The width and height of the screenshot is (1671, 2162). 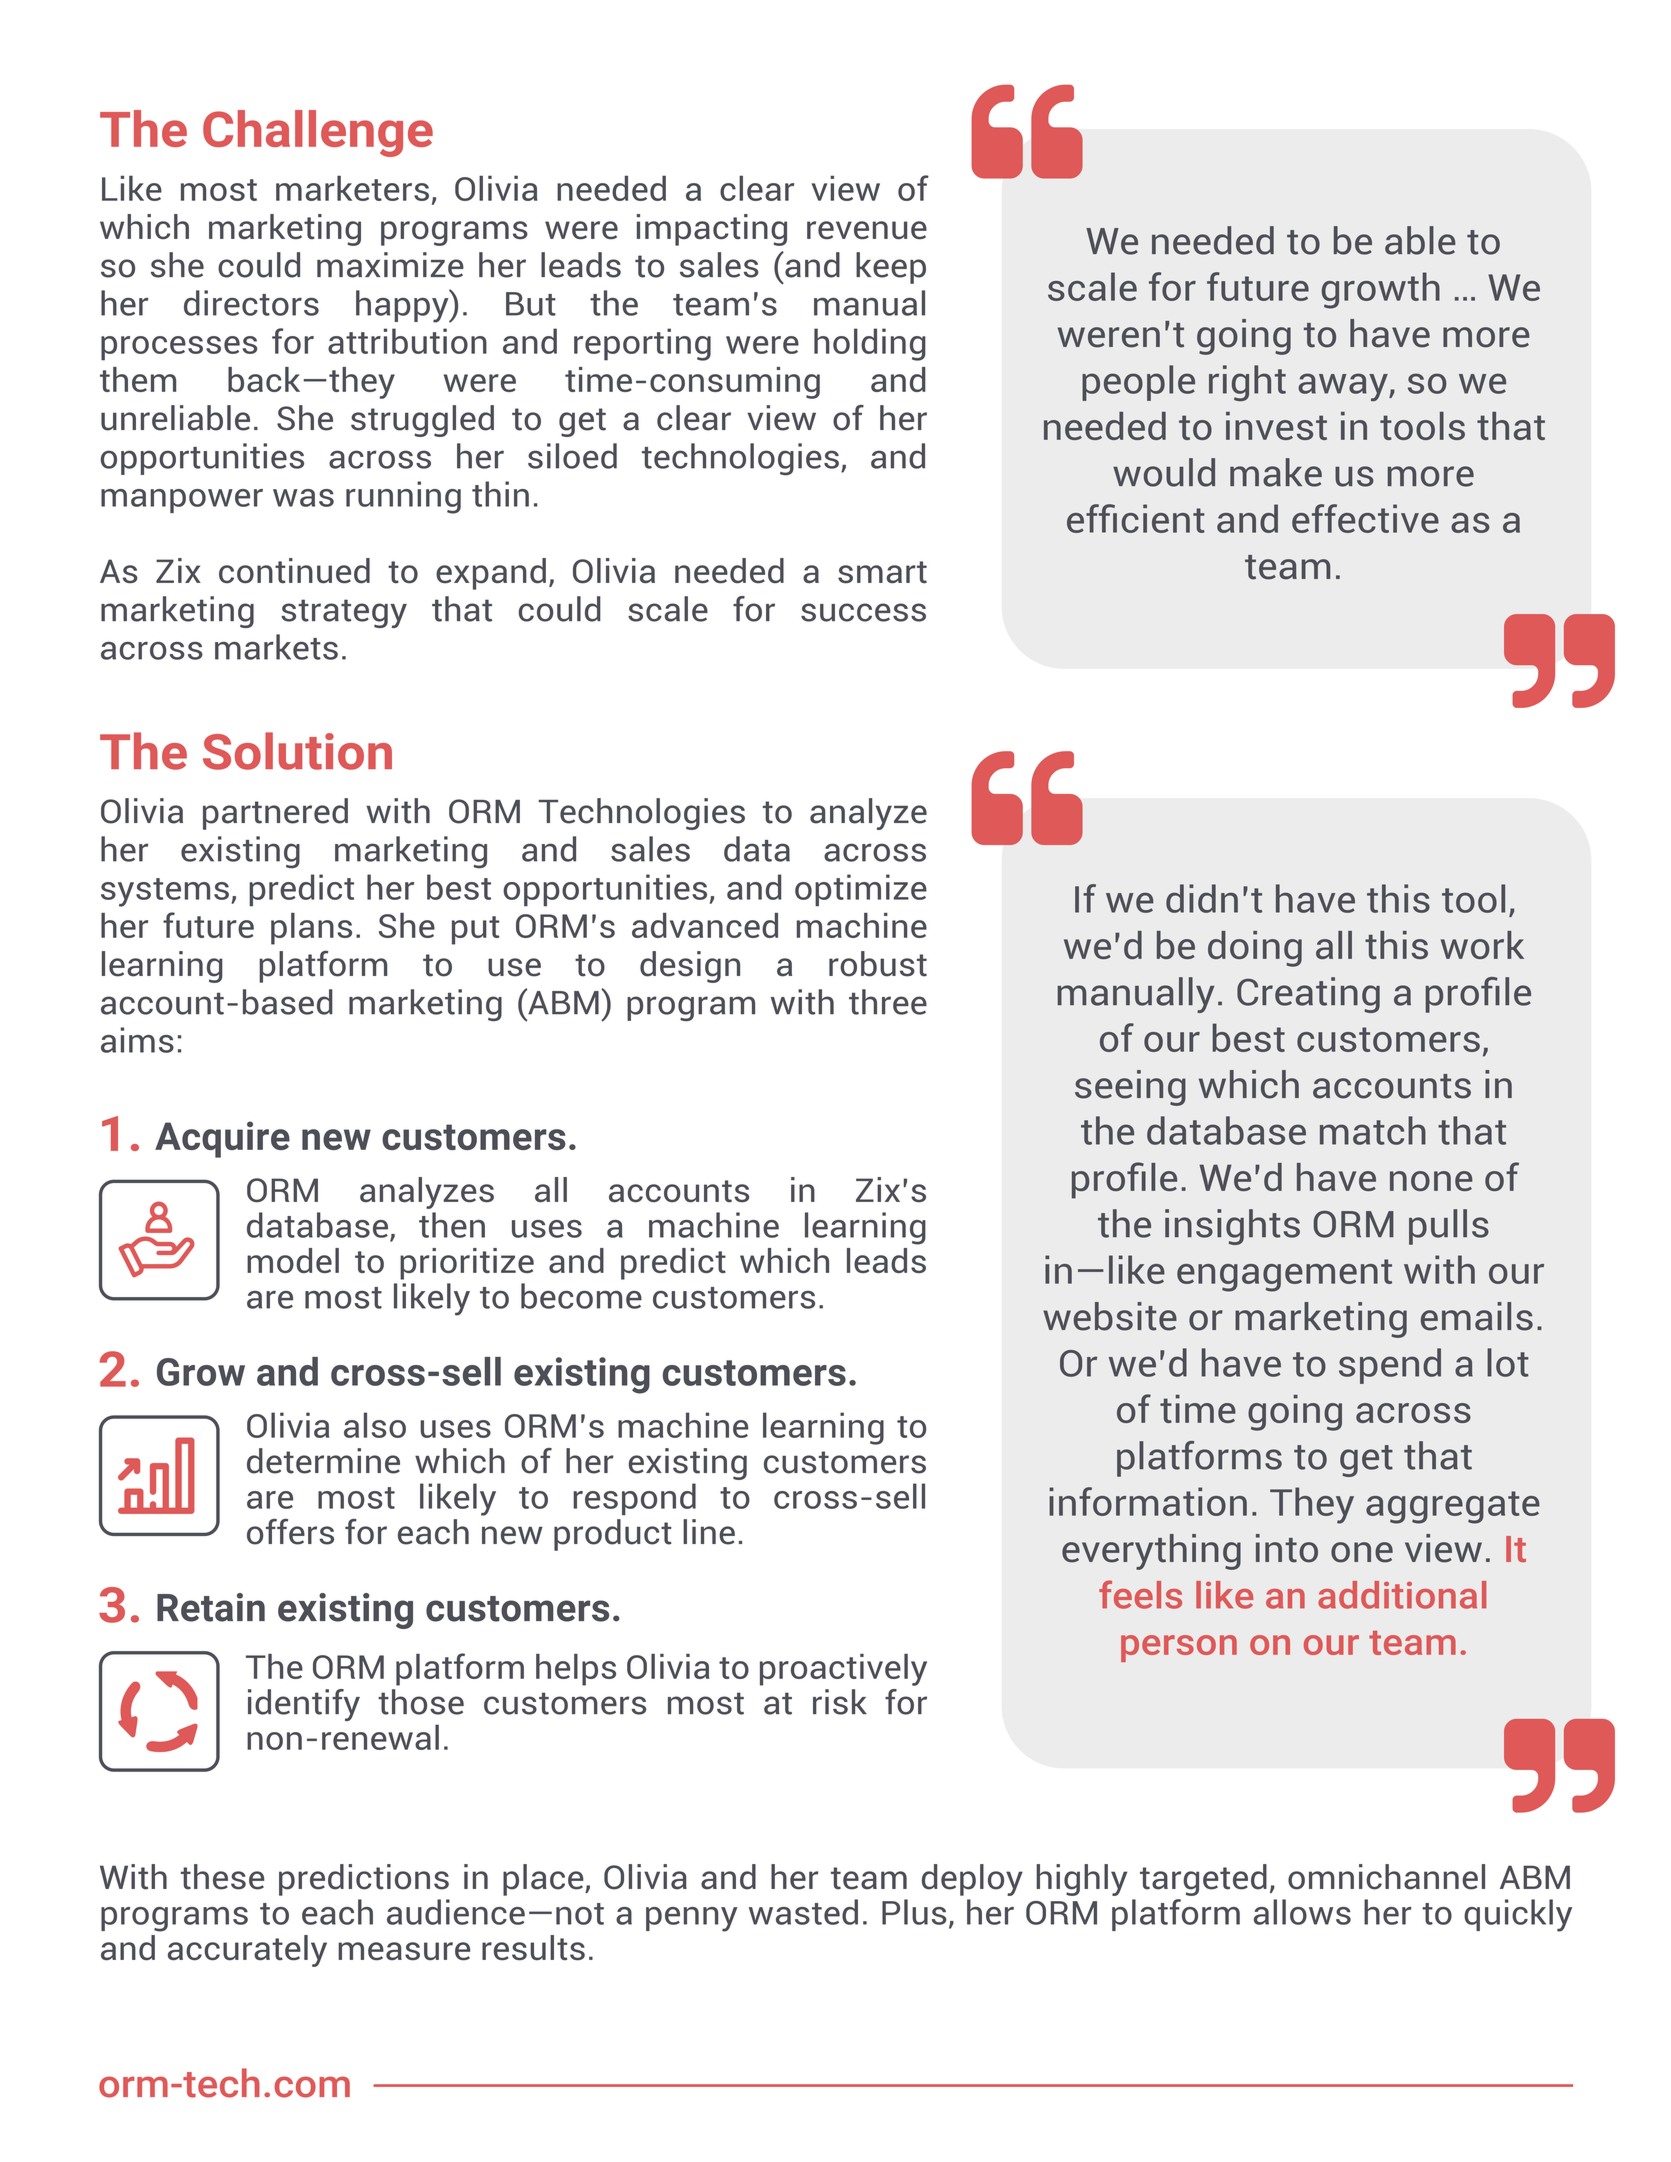 I want to click on marketers, so click(x=352, y=188).
